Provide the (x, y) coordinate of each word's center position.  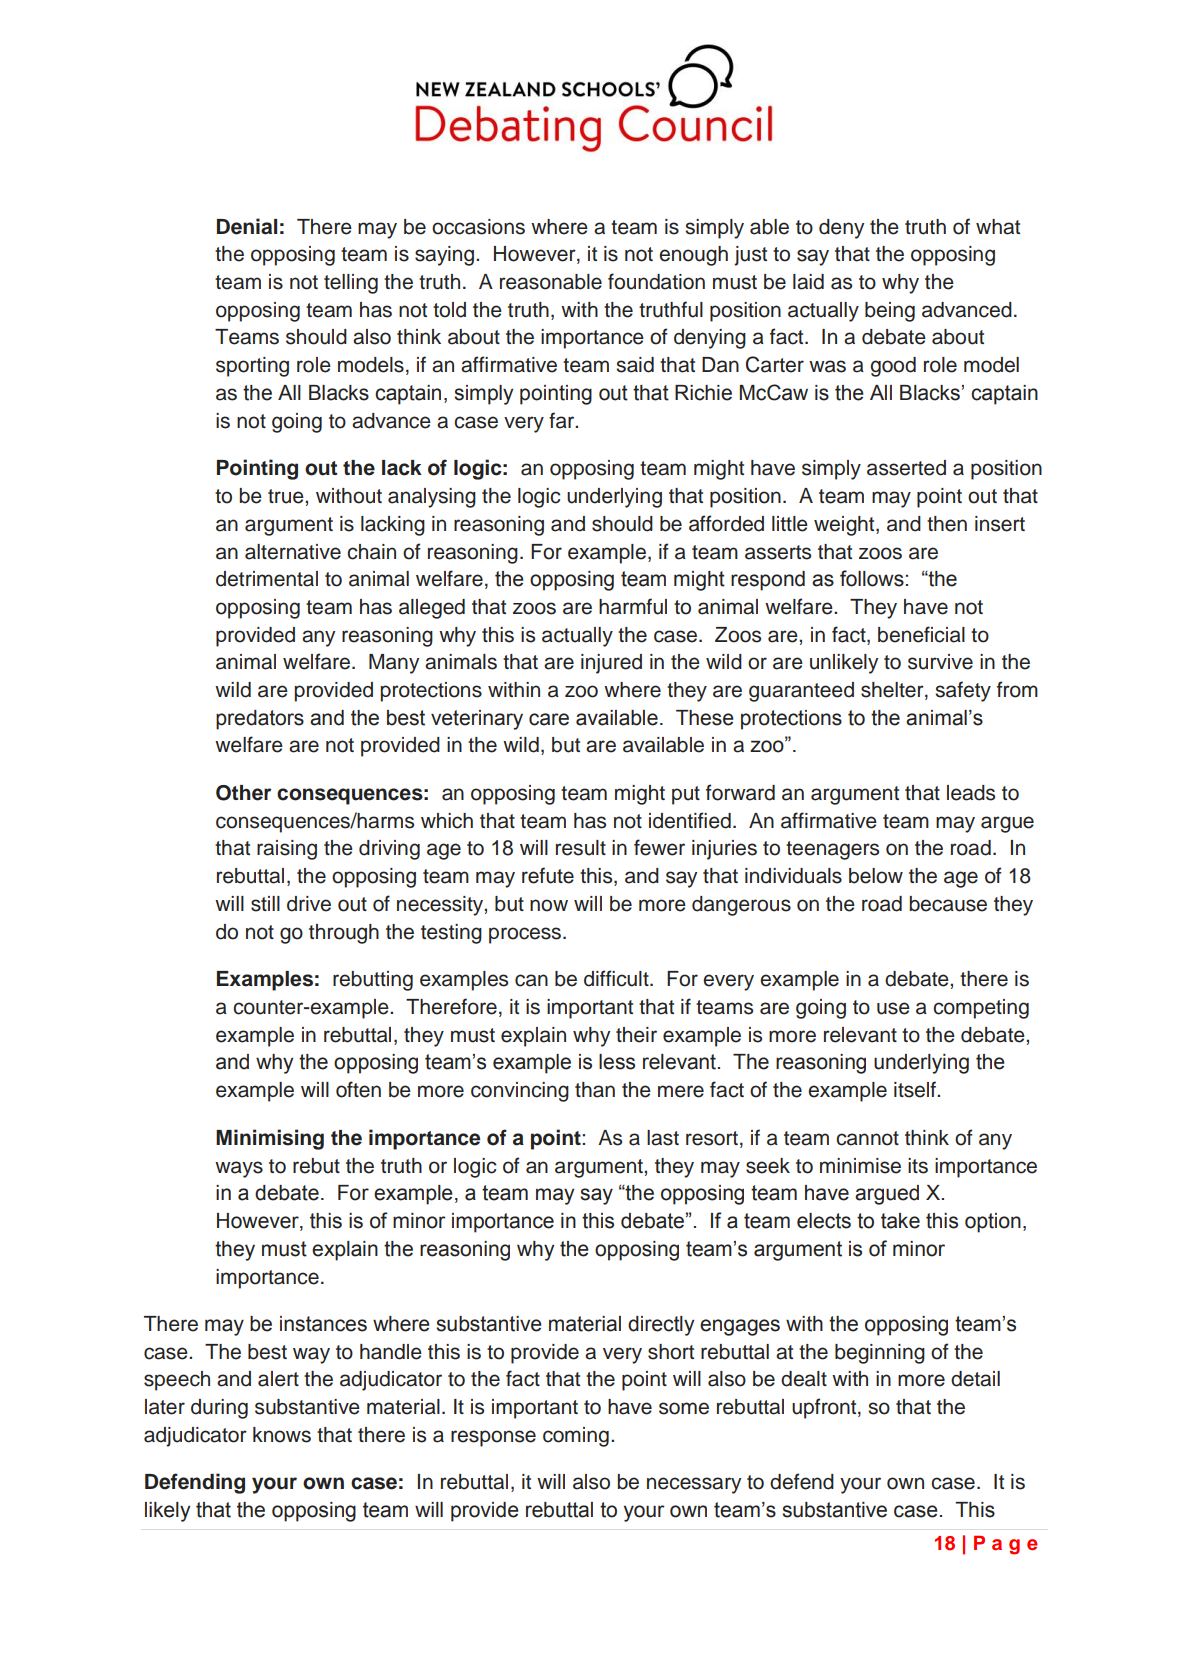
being (890, 312)
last (663, 1138)
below (876, 876)
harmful (633, 606)
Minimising (270, 1139)
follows (872, 578)
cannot (867, 1138)
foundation (656, 281)
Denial (247, 226)
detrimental (267, 579)
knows (282, 1435)
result (581, 848)
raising (287, 850)
